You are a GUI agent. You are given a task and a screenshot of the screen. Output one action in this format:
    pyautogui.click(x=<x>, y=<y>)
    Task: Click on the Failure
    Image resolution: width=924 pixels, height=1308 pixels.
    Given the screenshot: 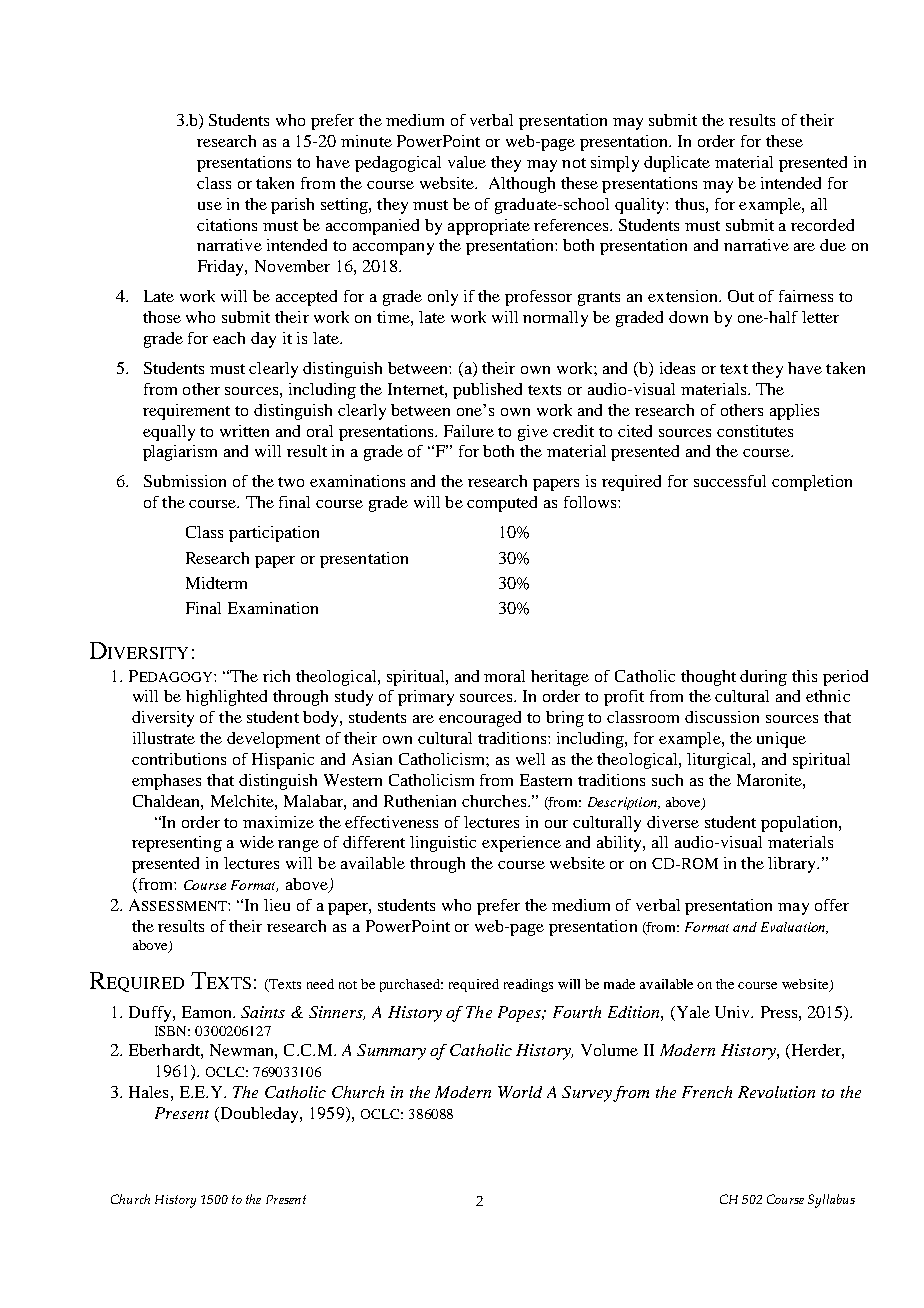 What is the action you would take?
    pyautogui.click(x=469, y=431)
